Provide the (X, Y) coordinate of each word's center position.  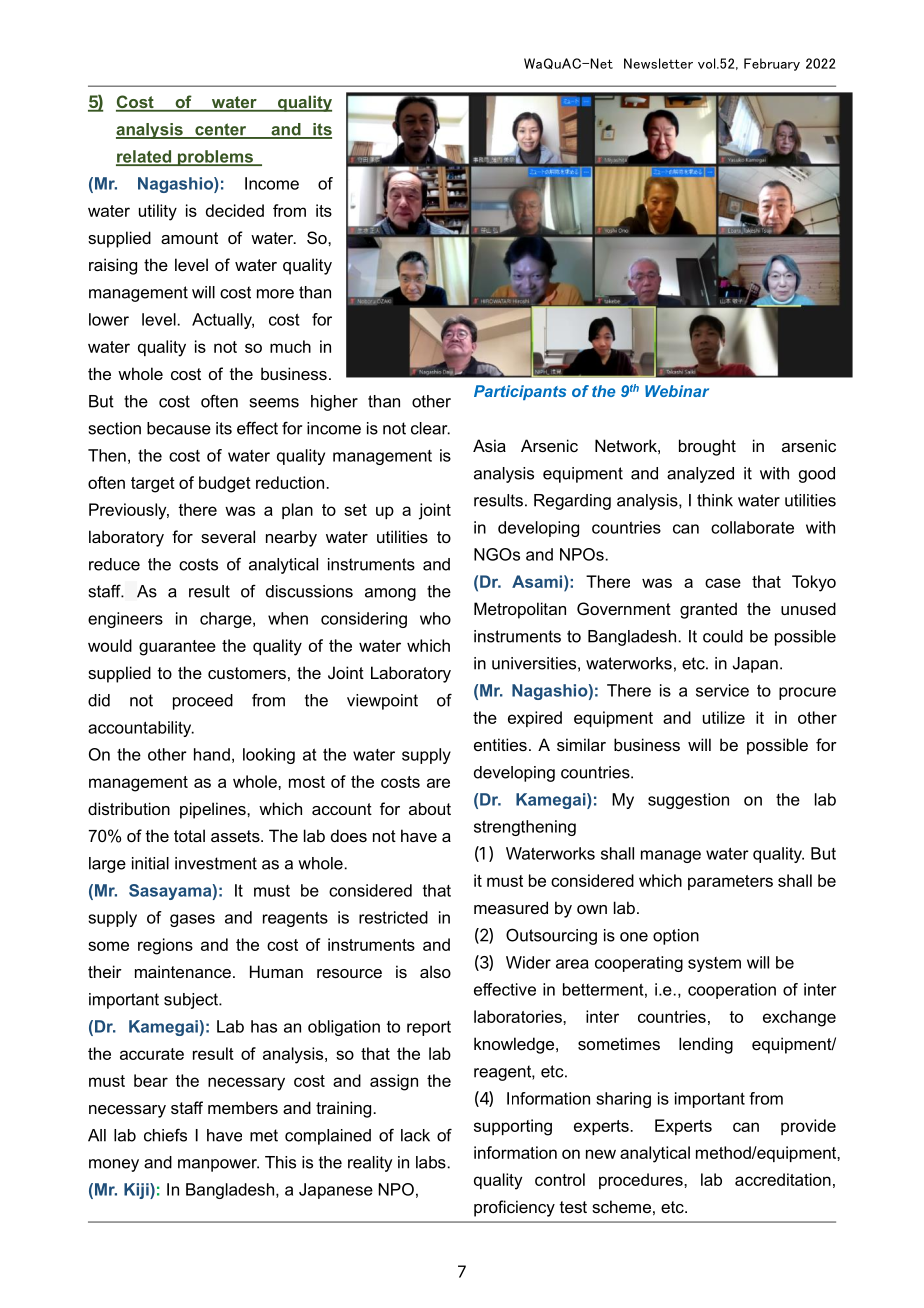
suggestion (688, 801)
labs (431, 1162)
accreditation (783, 1179)
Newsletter (658, 63)
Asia (489, 445)
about (430, 808)
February (772, 64)
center (221, 130)
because (179, 428)
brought (707, 447)
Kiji (137, 1191)
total (189, 835)
